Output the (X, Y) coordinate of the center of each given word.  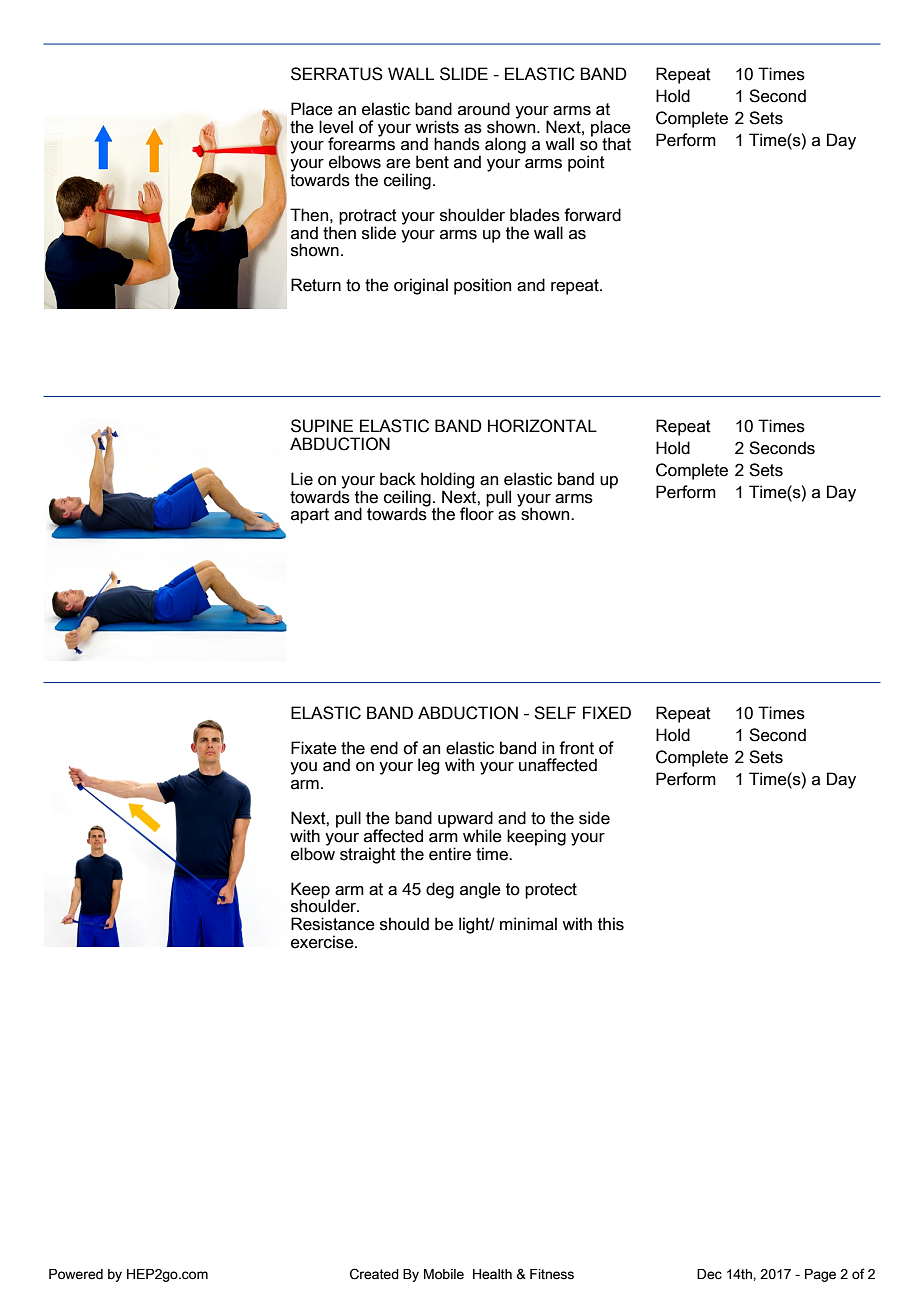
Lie (302, 479)
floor (477, 513)
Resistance (333, 924)
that (616, 144)
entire (450, 854)
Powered (76, 1274)
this (611, 924)
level (336, 127)
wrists (437, 127)
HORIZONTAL (542, 426)
